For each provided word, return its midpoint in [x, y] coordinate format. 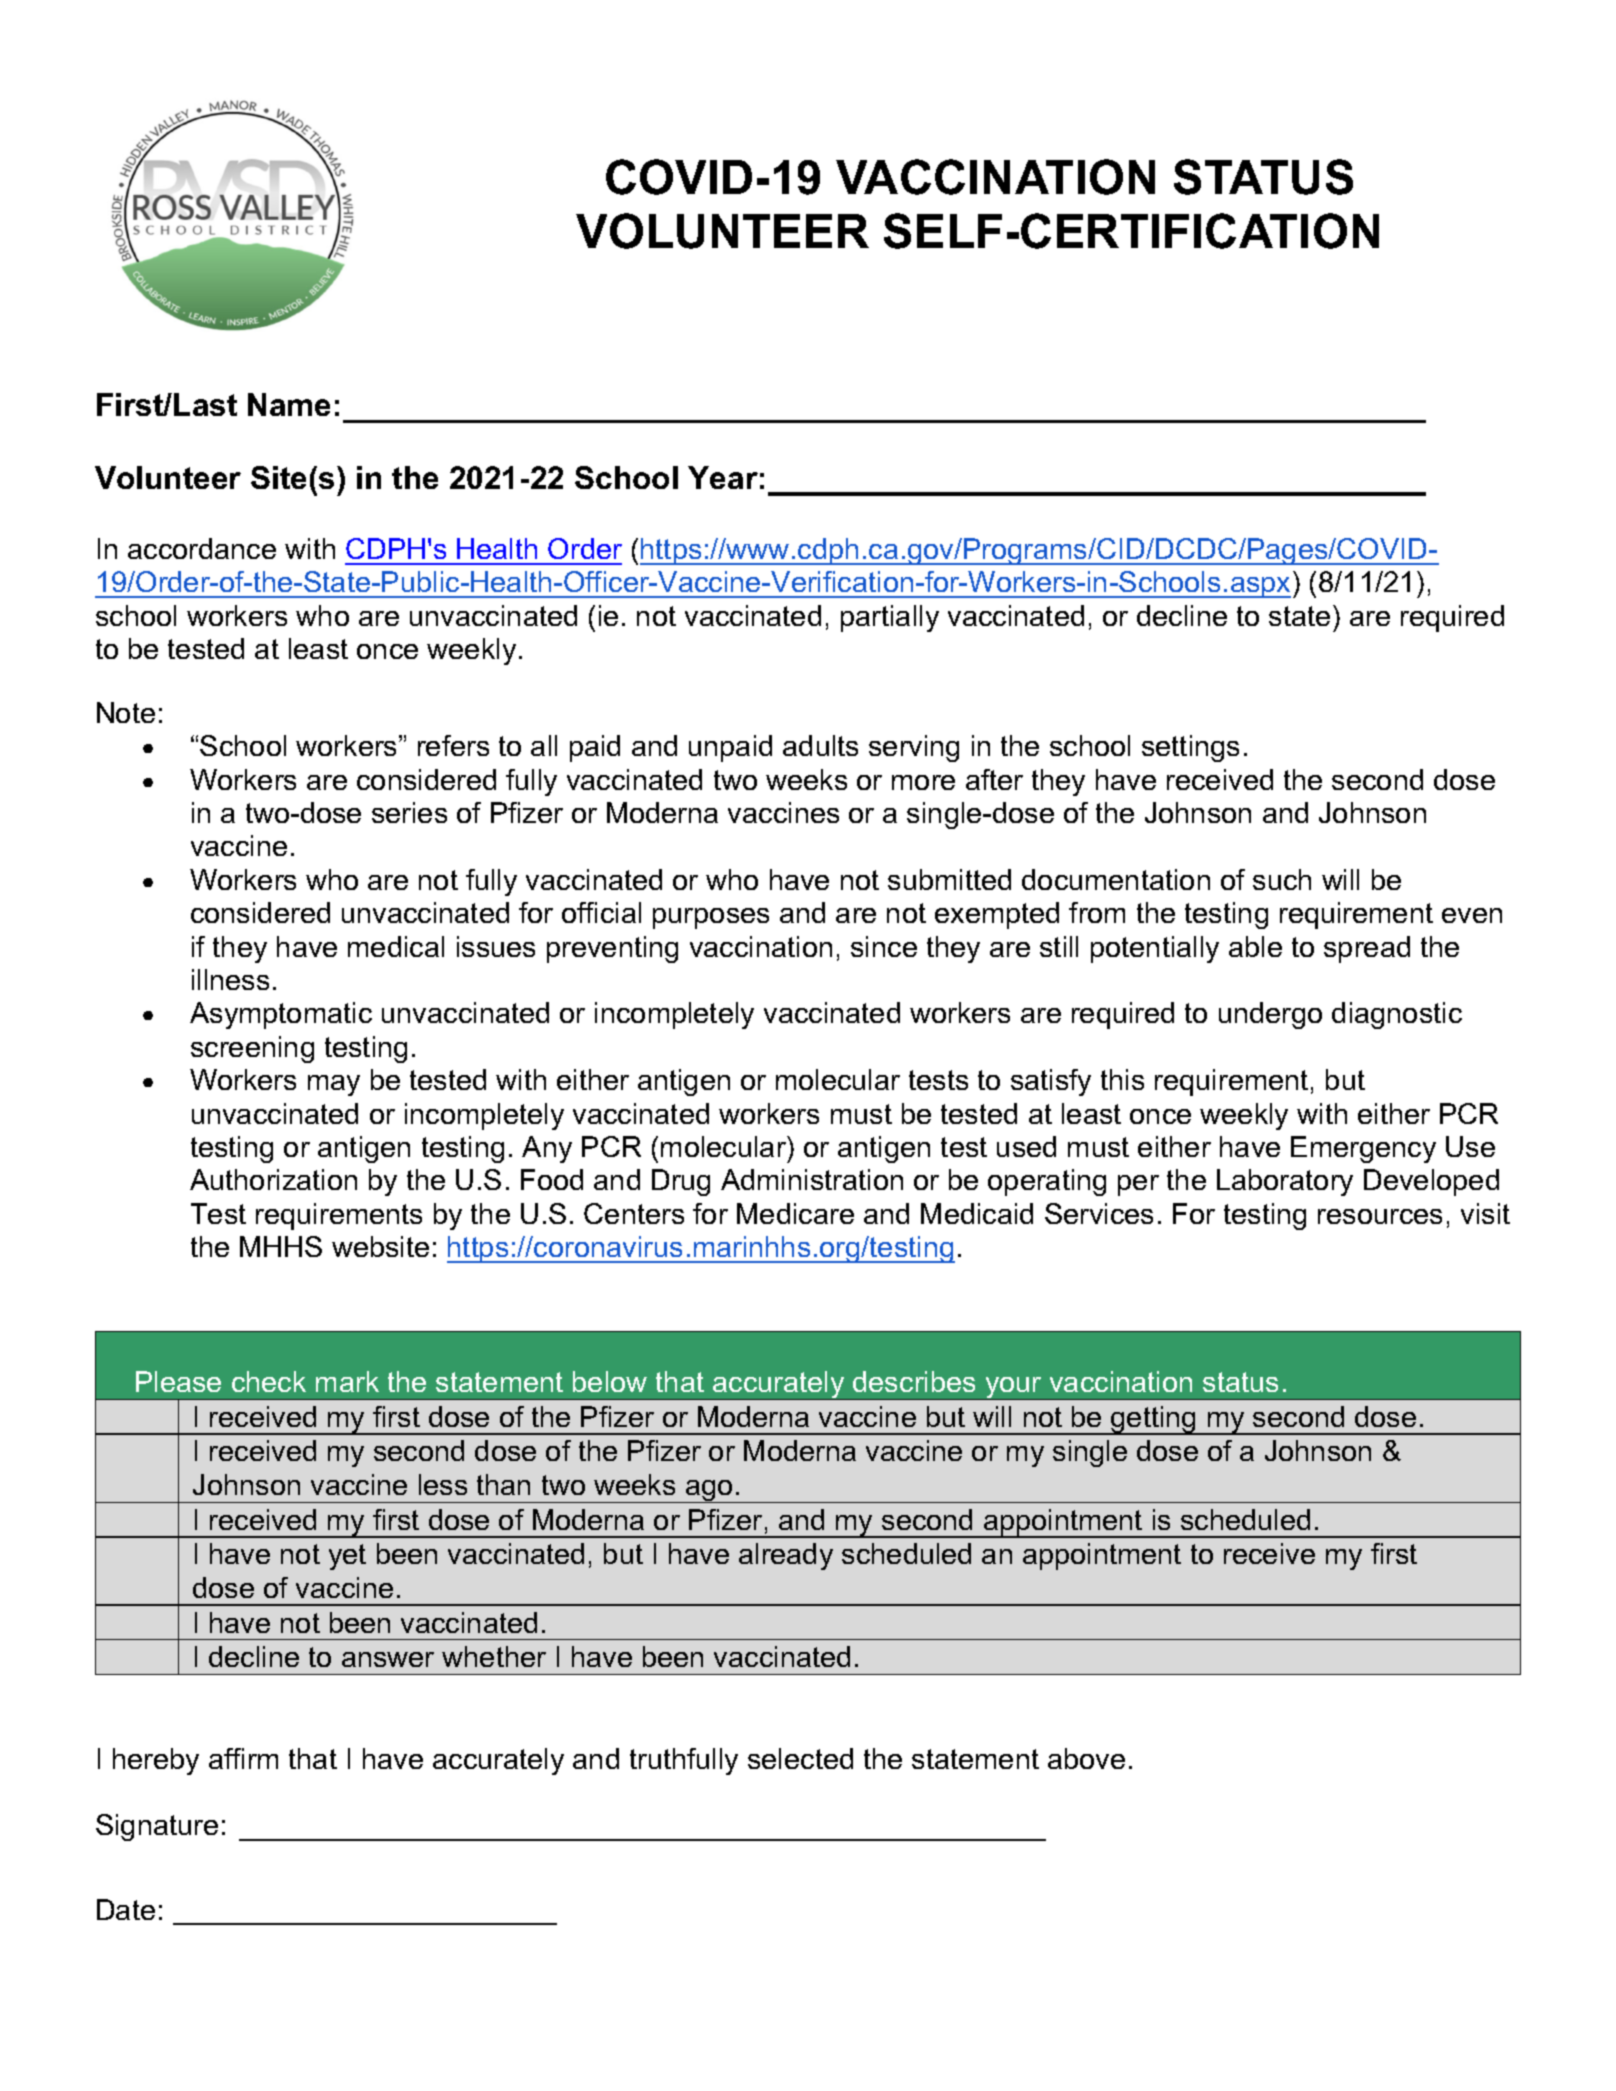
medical [396, 946]
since [884, 946]
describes [914, 1381]
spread [1367, 949]
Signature [157, 1827]
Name [289, 404]
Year [723, 477]
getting [1154, 1420]
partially [890, 618]
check [269, 1381]
